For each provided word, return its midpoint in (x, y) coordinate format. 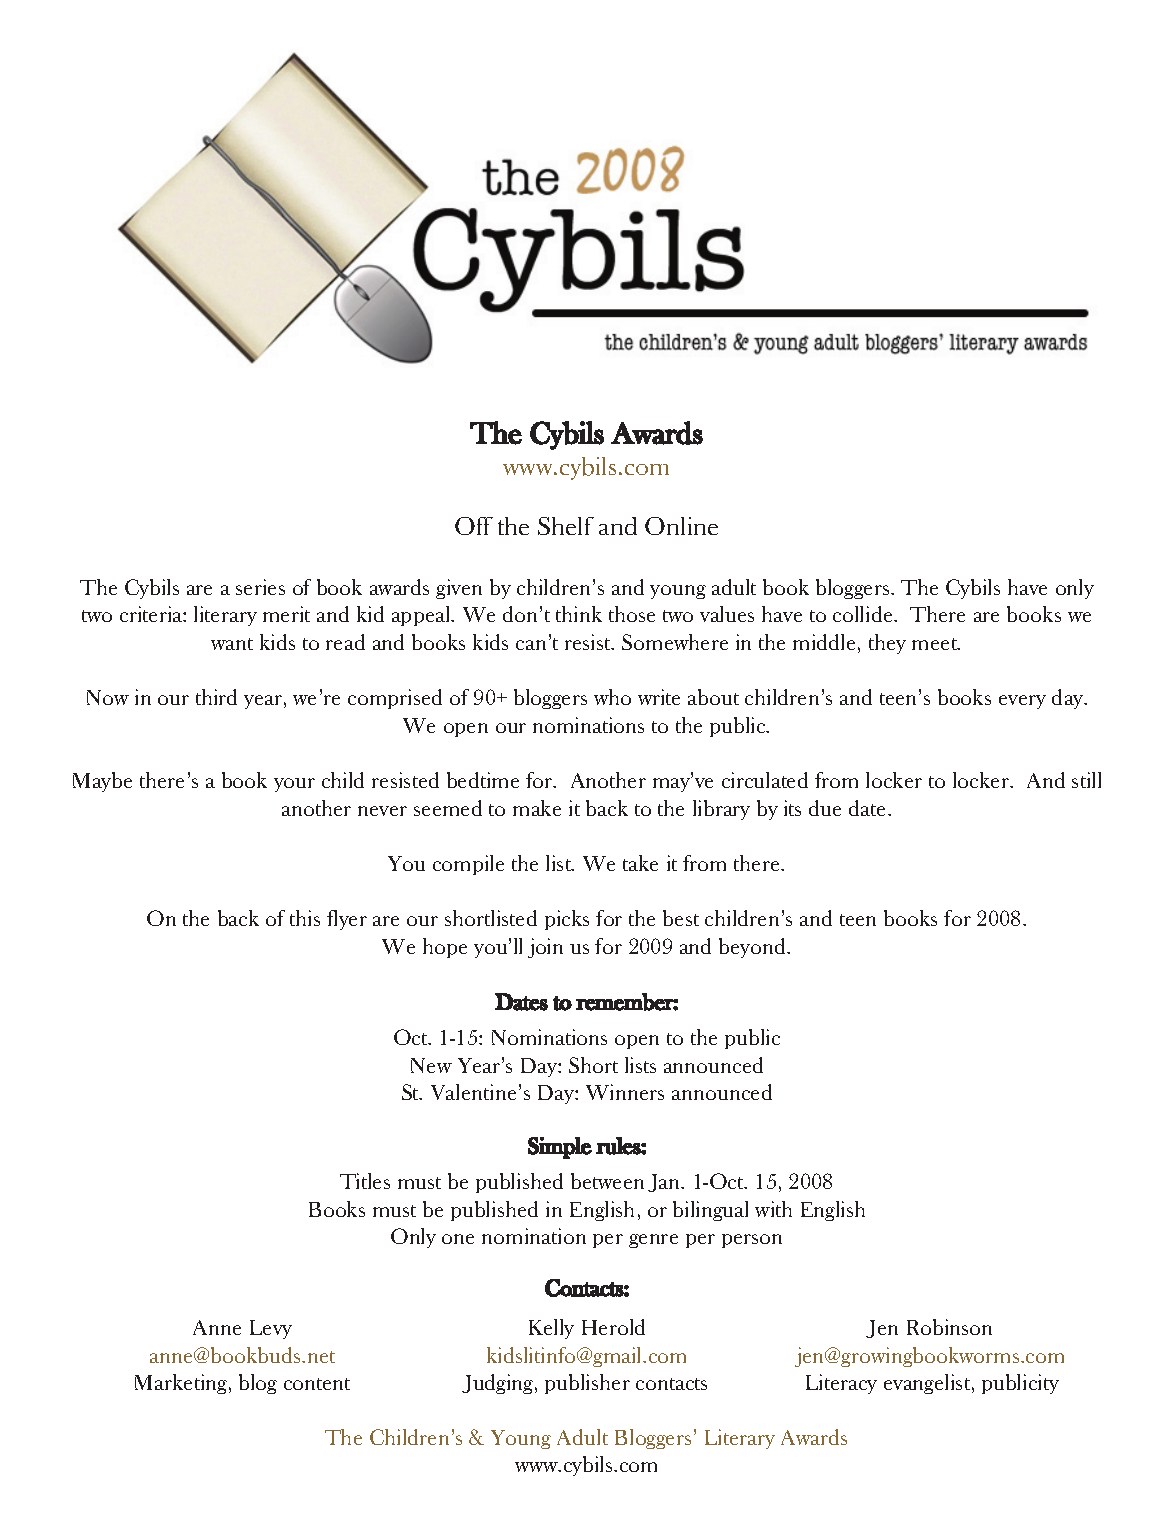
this (305, 918)
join (545, 948)
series (260, 587)
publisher (587, 1384)
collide (864, 614)
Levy (271, 1329)
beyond (754, 948)
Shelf (566, 526)
